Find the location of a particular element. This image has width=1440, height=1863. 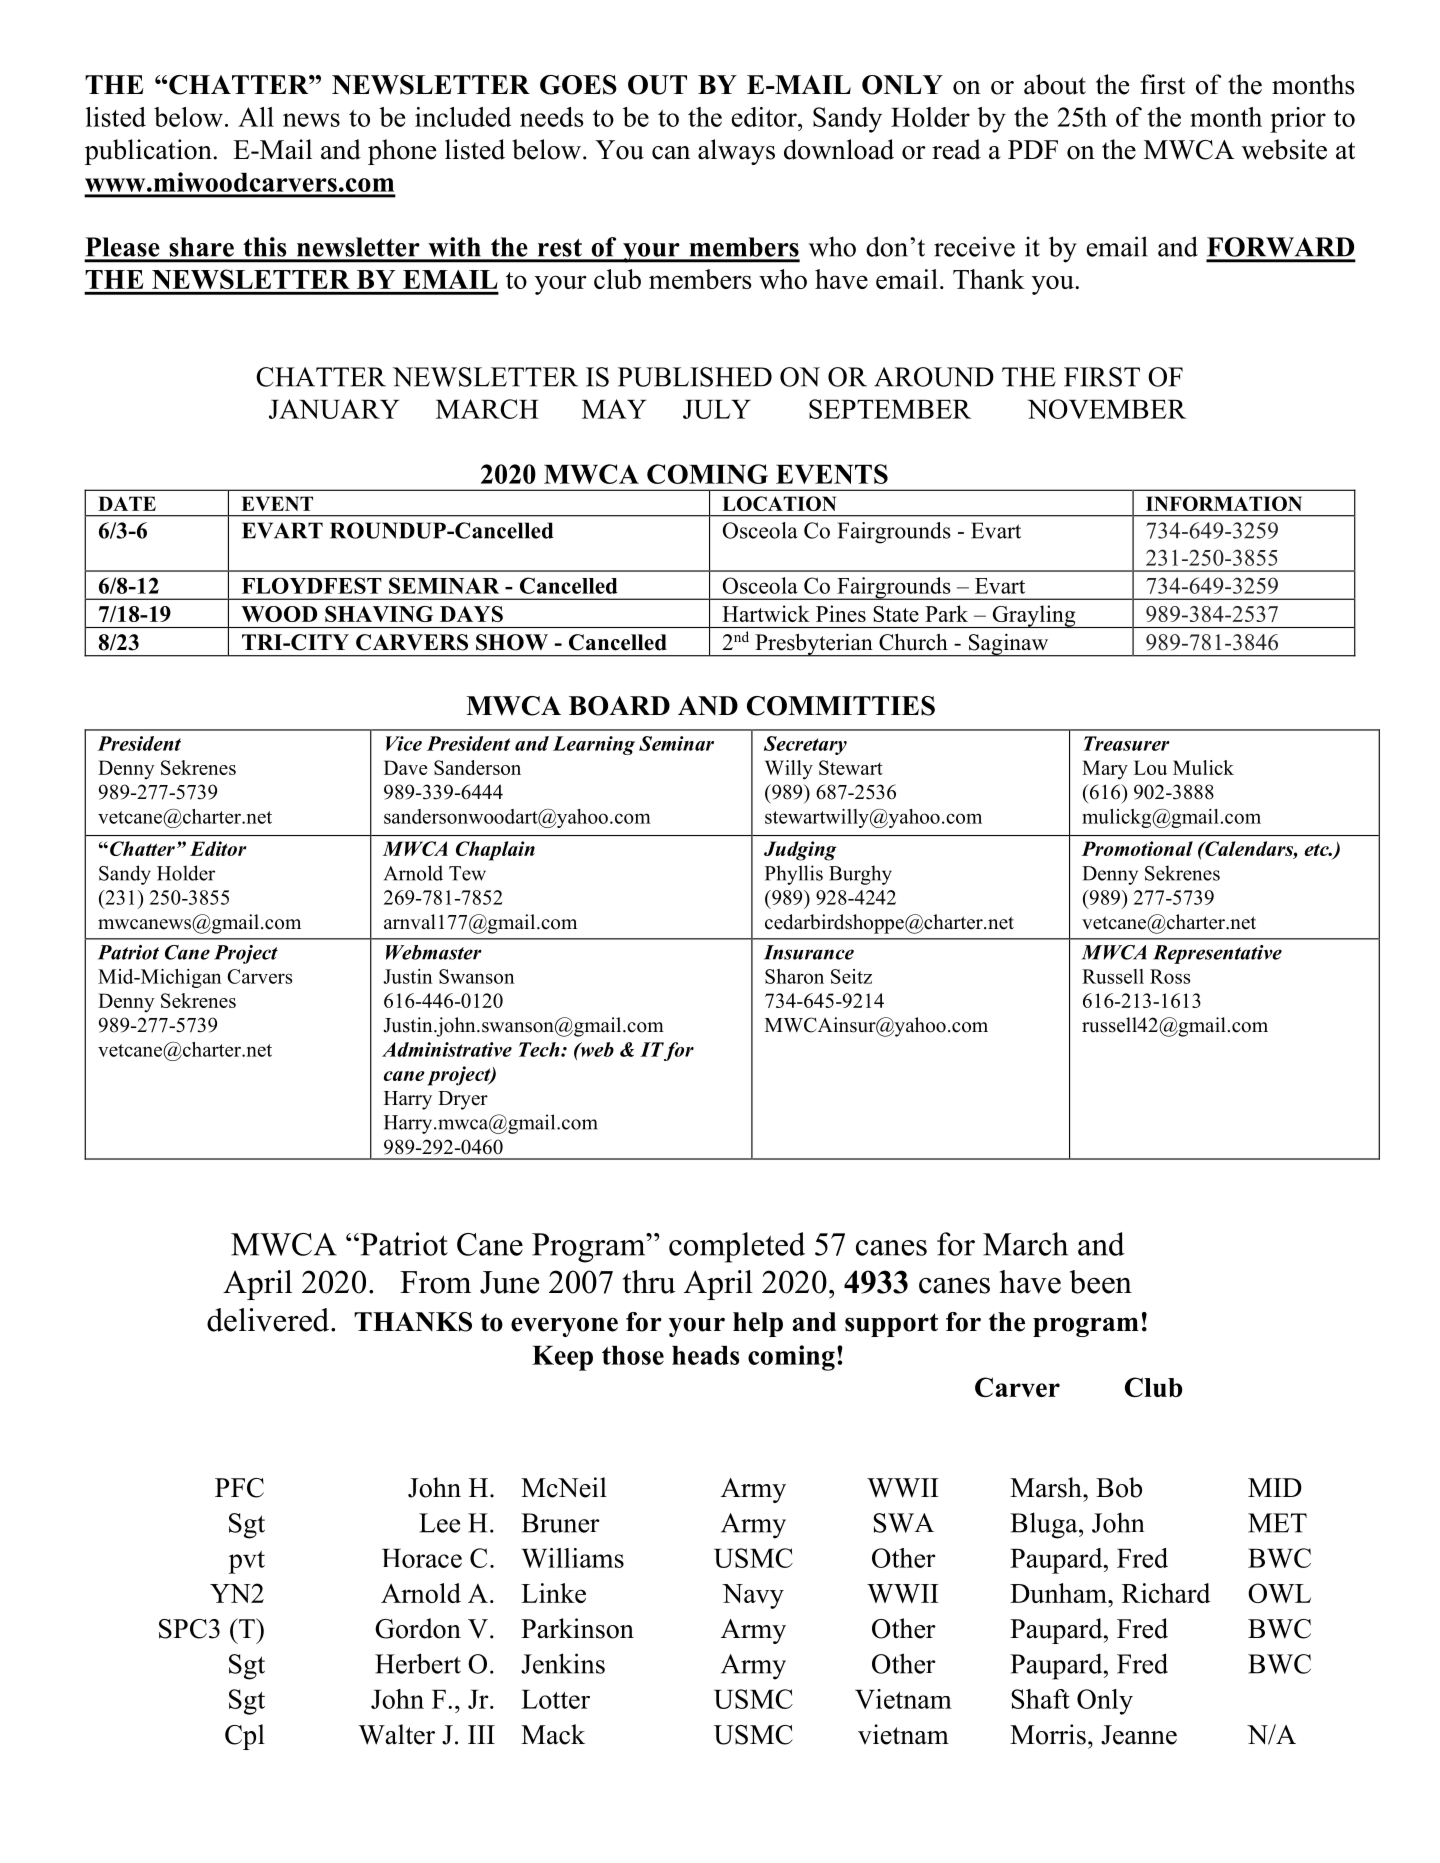

delivered is located at coordinates (269, 1320).
